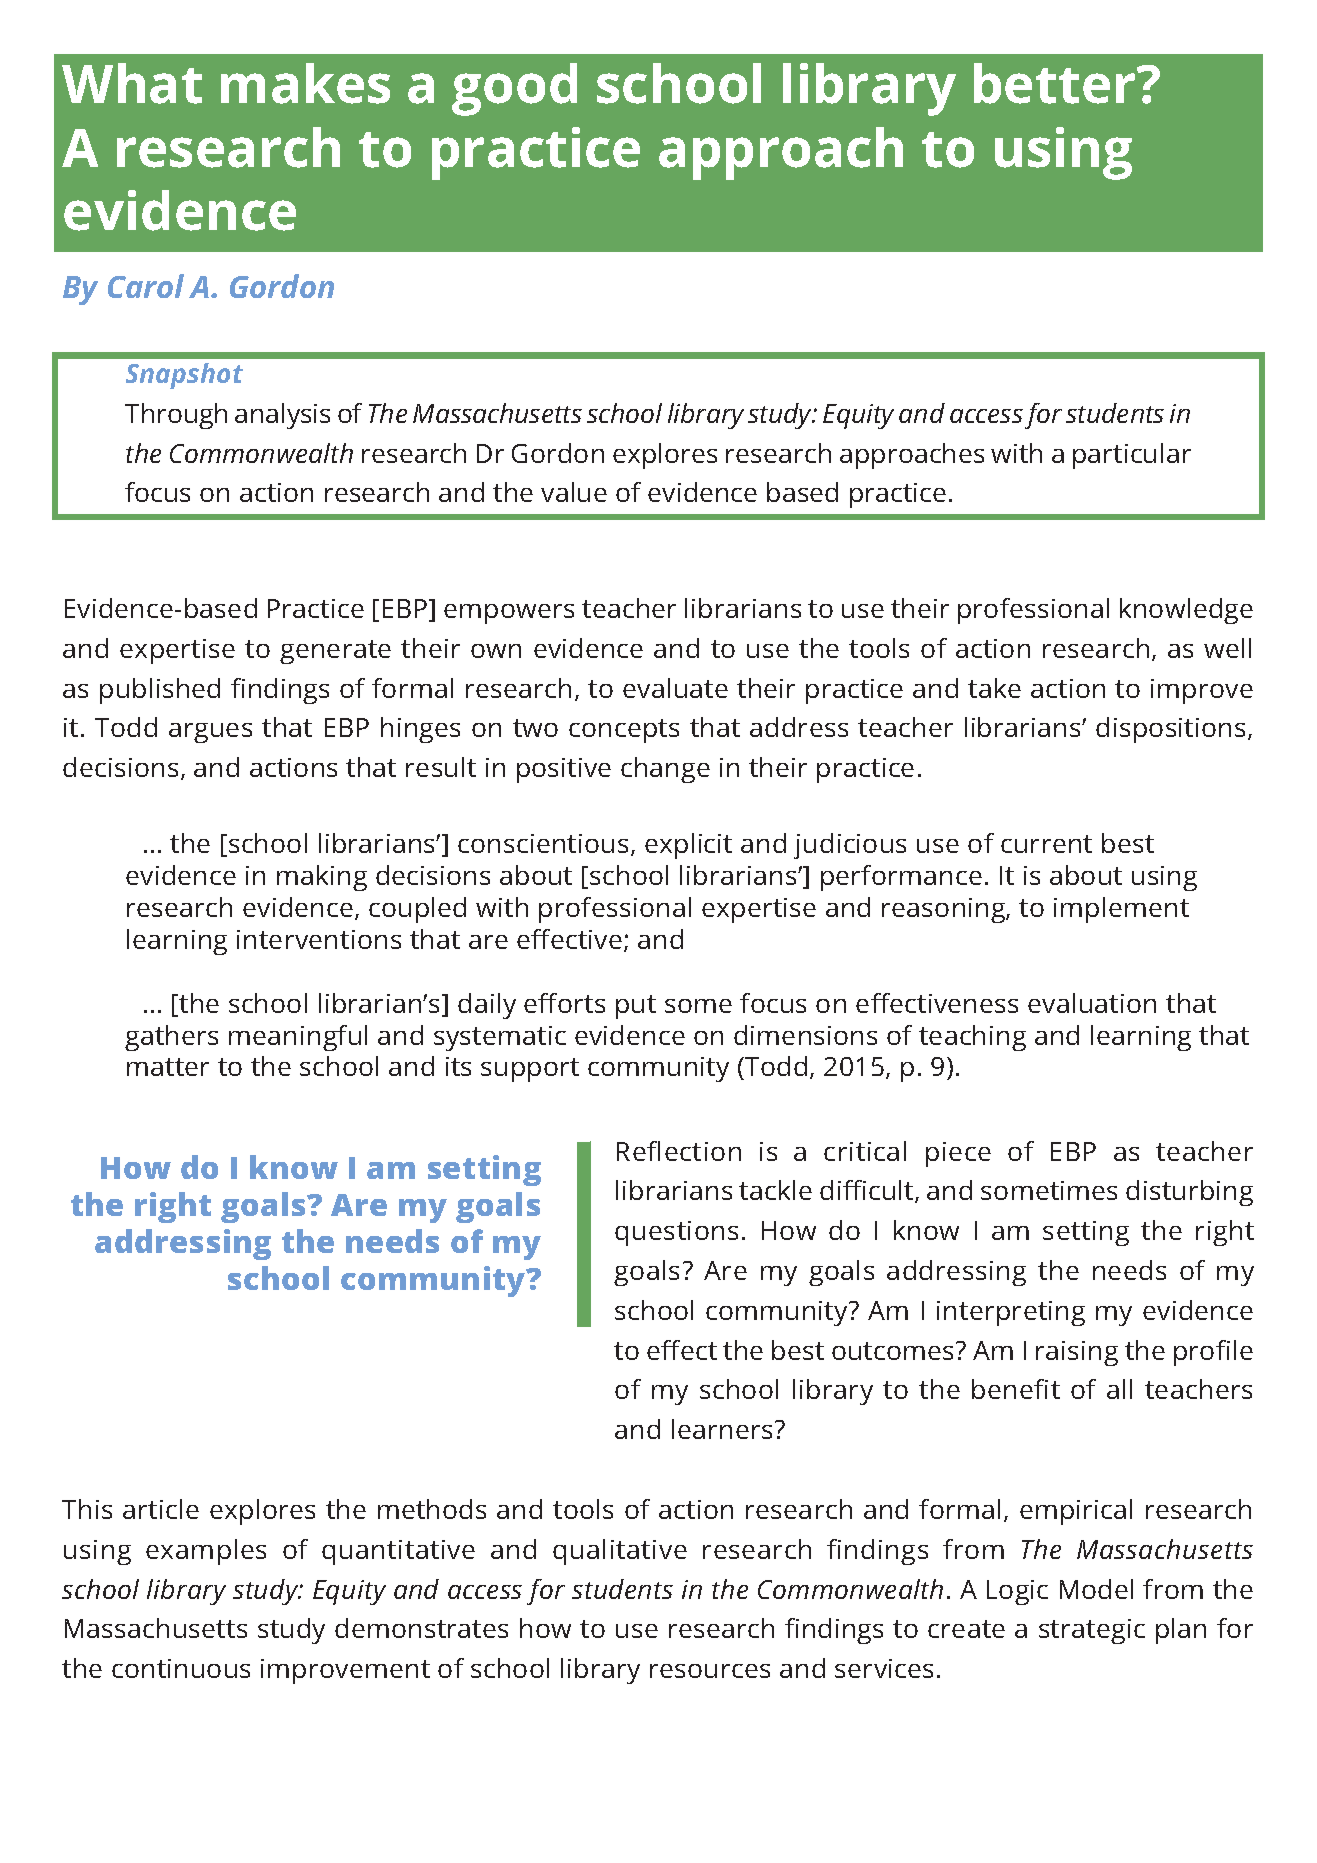 Image resolution: width=1317 pixels, height=1863 pixels. I want to click on published, so click(160, 691).
